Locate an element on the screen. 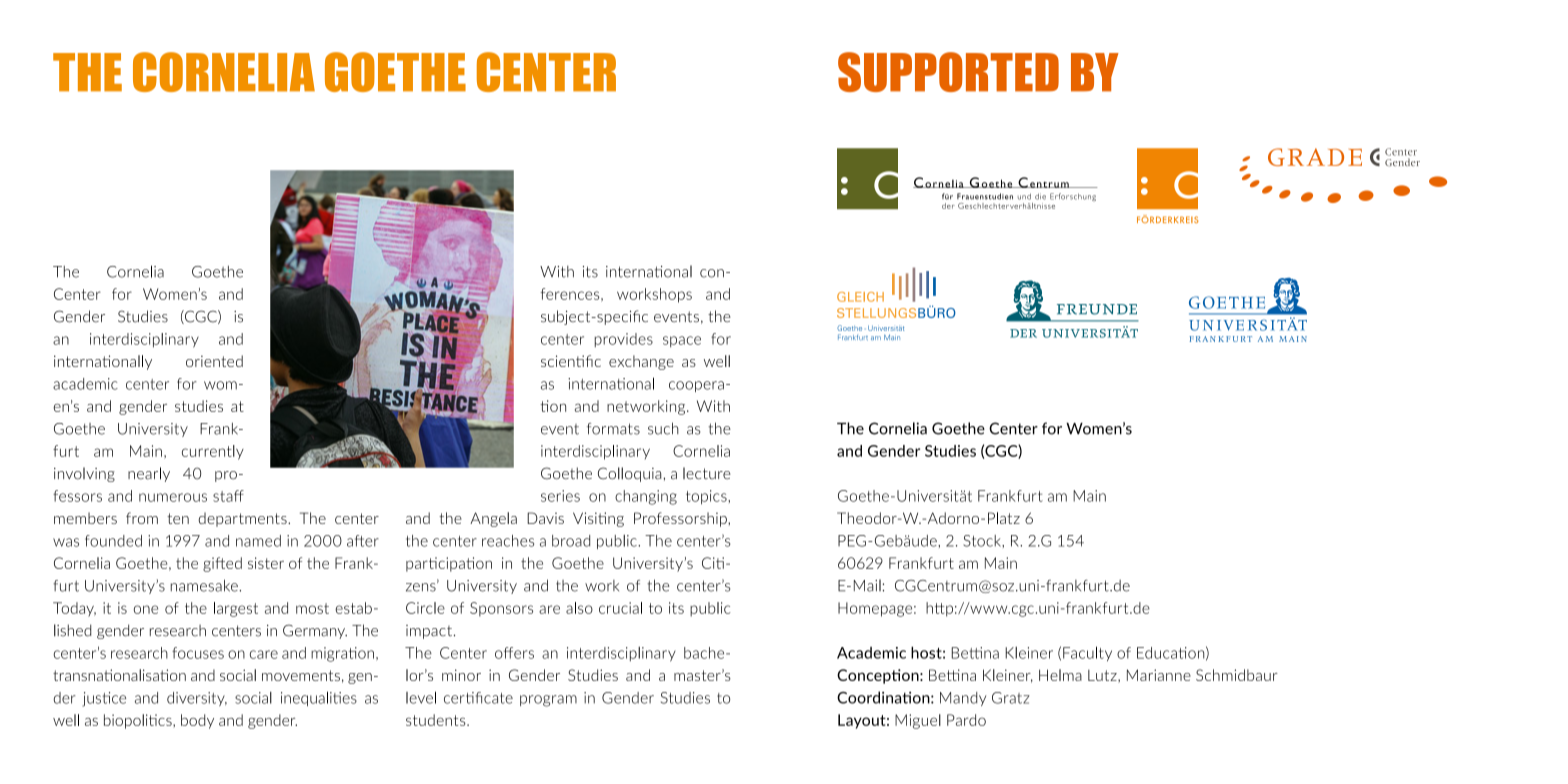  space is located at coordinates (682, 341).
